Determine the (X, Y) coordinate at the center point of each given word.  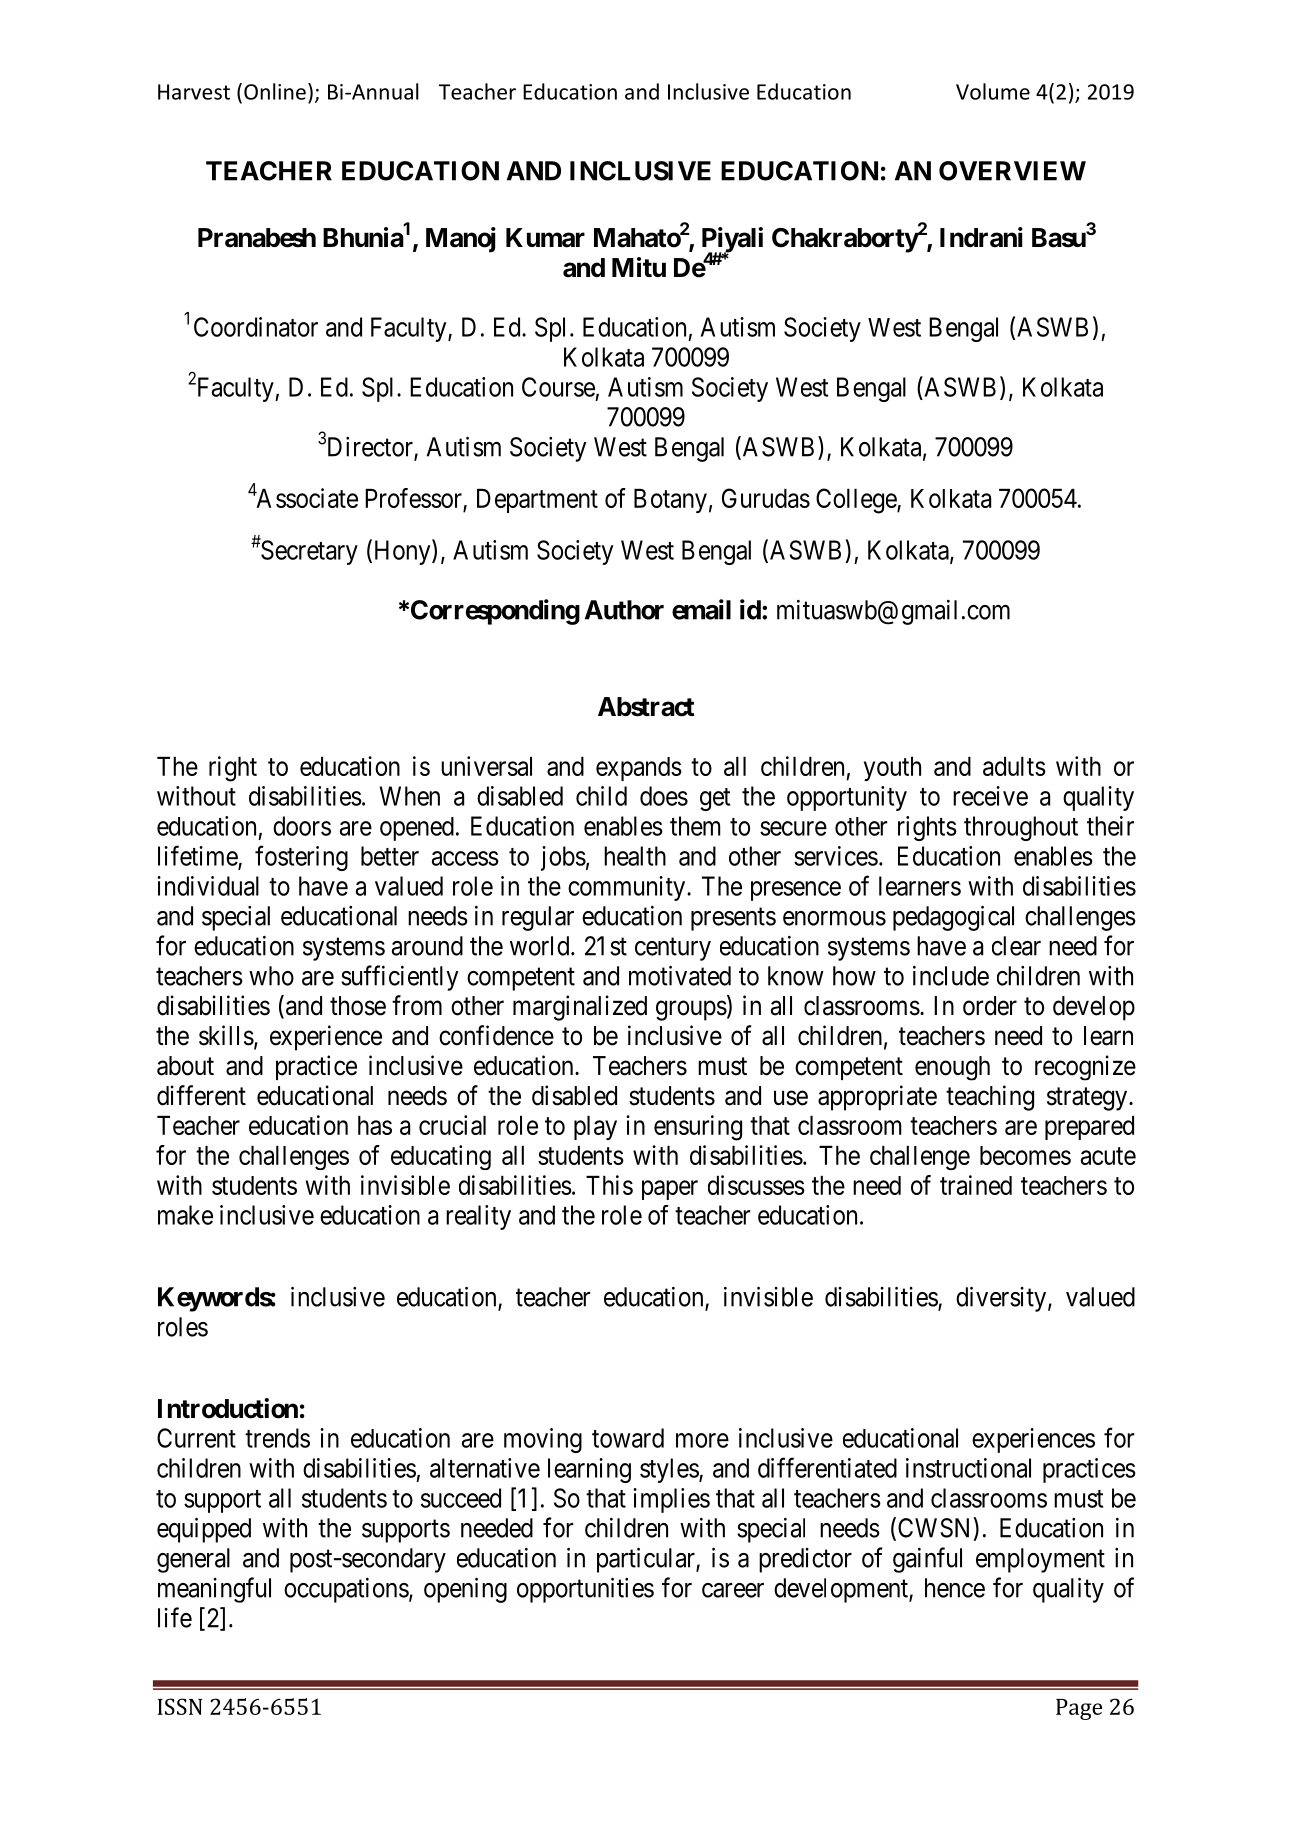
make (185, 1215)
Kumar (545, 238)
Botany (670, 501)
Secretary (308, 552)
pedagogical (953, 918)
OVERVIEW (1012, 171)
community (628, 888)
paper (670, 1190)
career (733, 1590)
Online (275, 91)
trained (976, 1185)
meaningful (214, 1590)
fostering (301, 858)
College (857, 501)
